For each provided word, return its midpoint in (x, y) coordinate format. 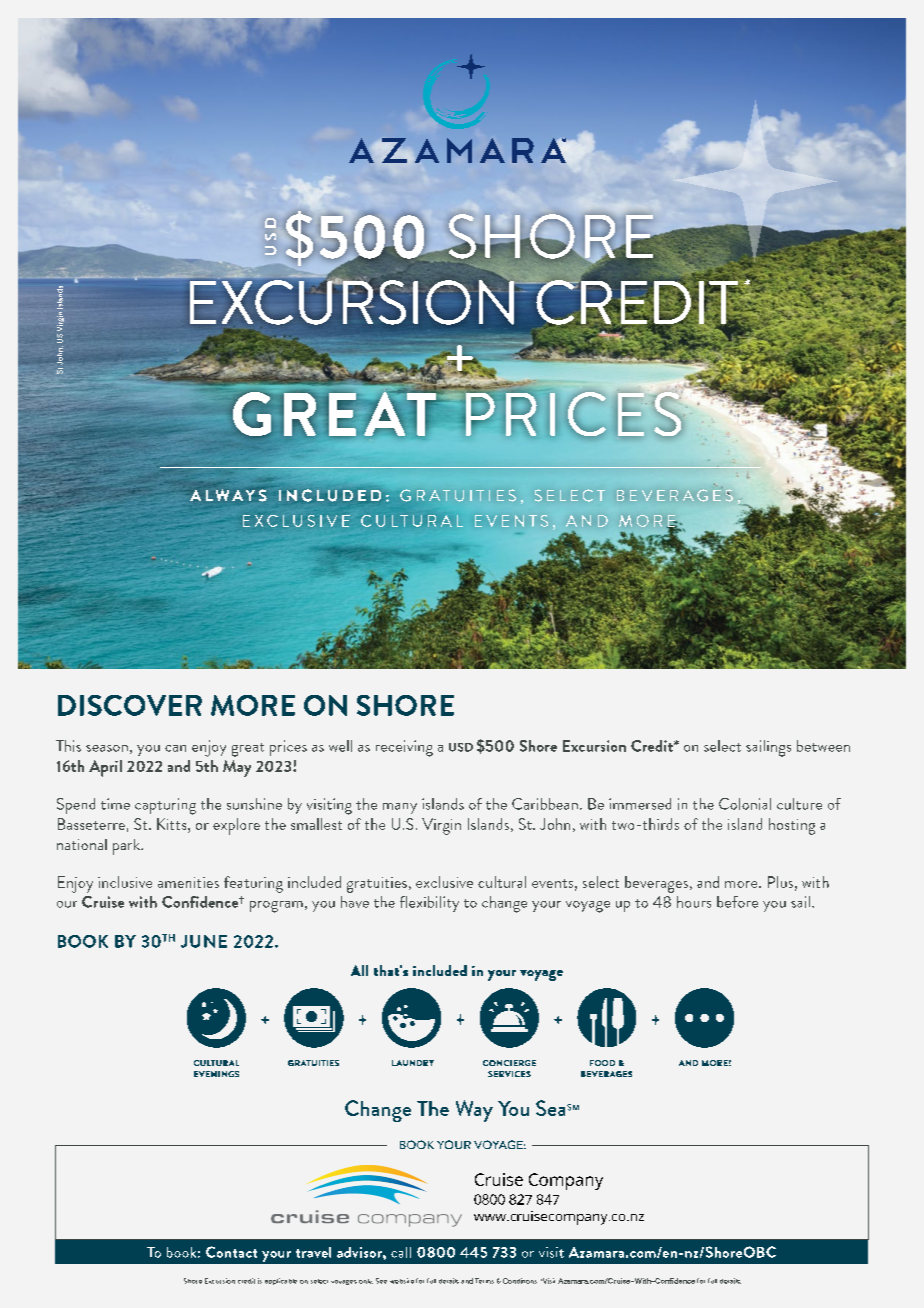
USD (461, 747)
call (401, 1252)
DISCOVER (130, 705)
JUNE (204, 941)
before (737, 902)
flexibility (429, 904)
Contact (231, 1252)
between (823, 746)
